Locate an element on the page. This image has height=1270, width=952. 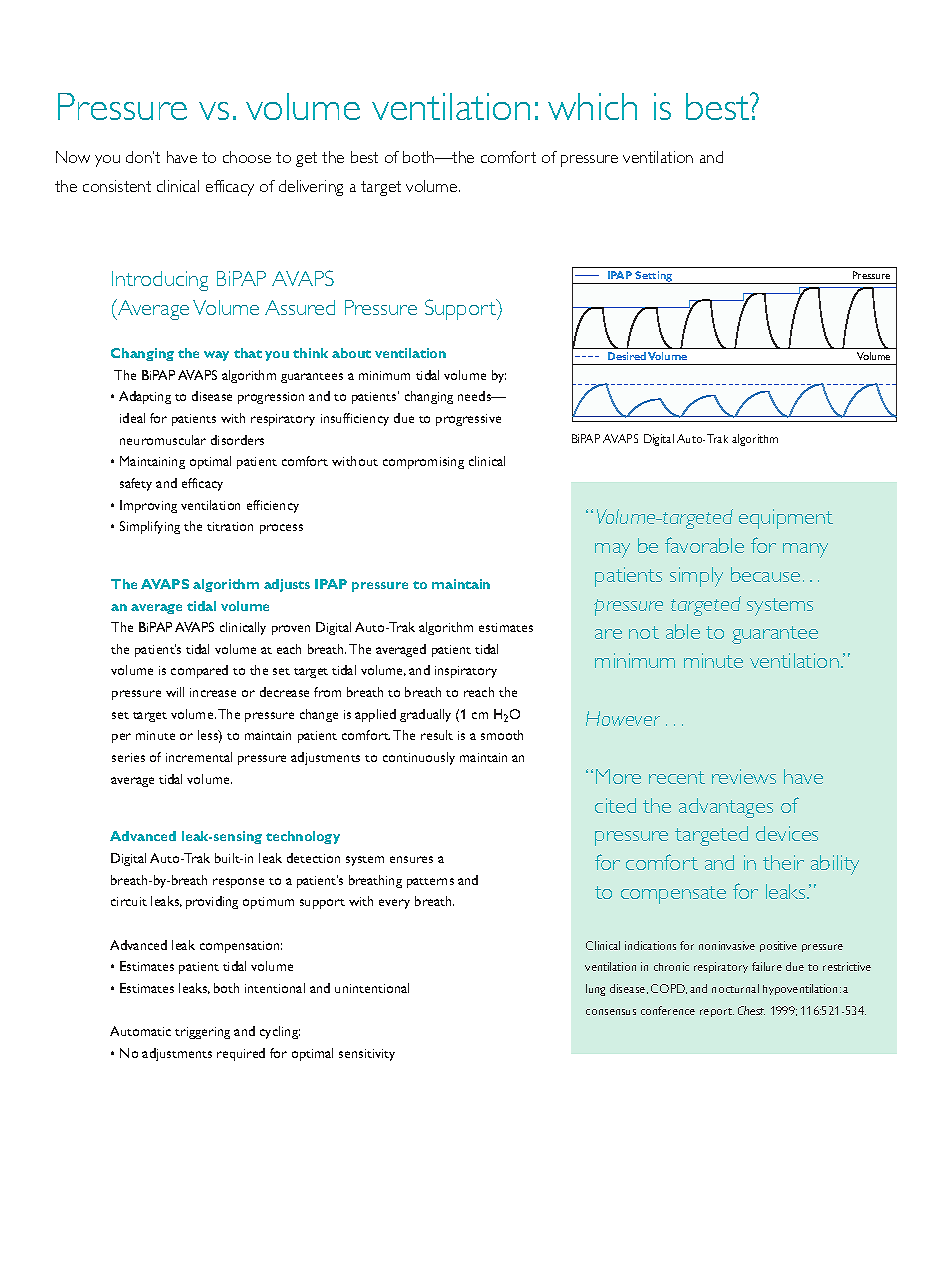
inspiratory is located at coordinates (466, 672).
